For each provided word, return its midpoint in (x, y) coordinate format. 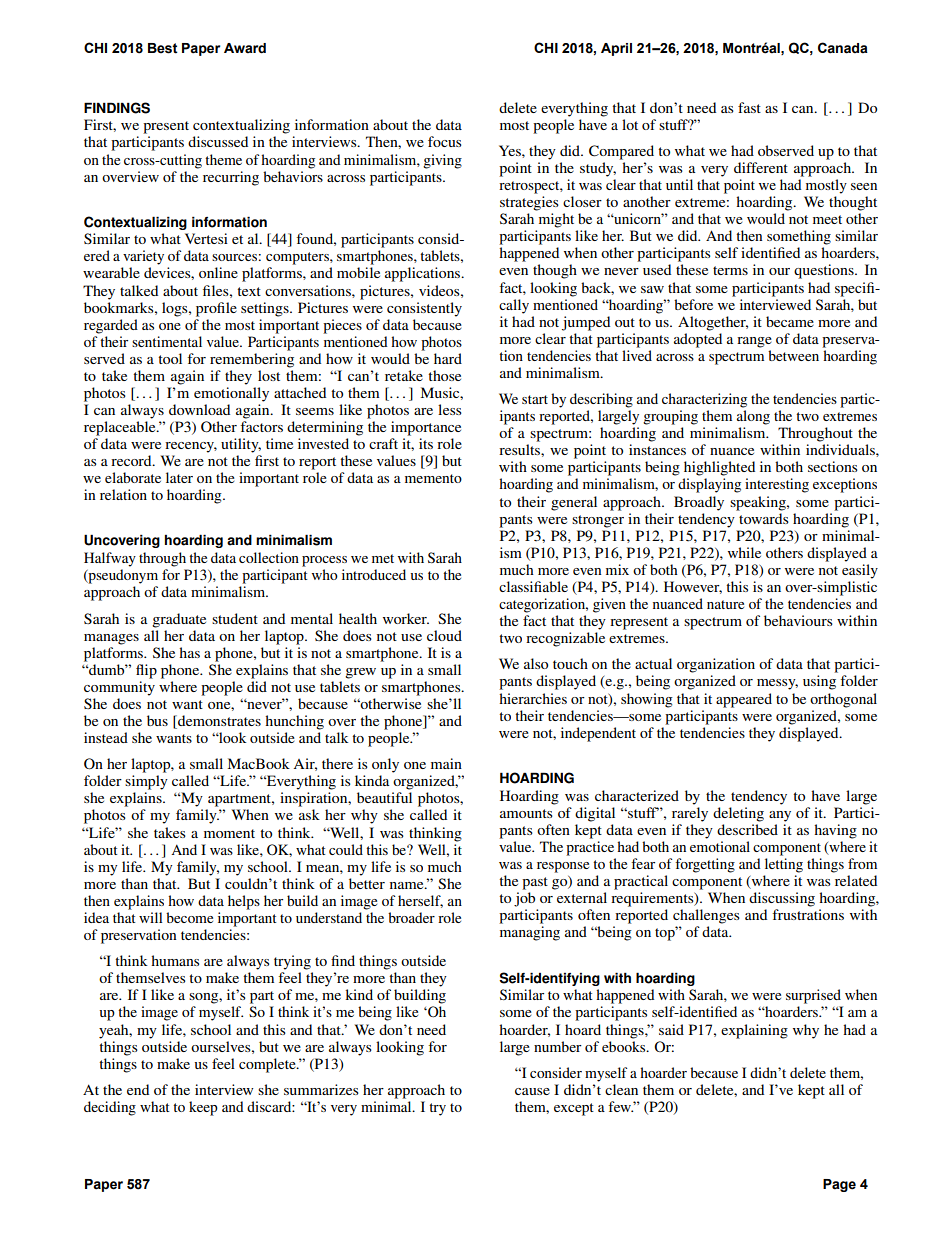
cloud (444, 635)
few (620, 1106)
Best (163, 48)
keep (203, 1108)
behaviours (798, 620)
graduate (179, 620)
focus (445, 141)
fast (749, 107)
